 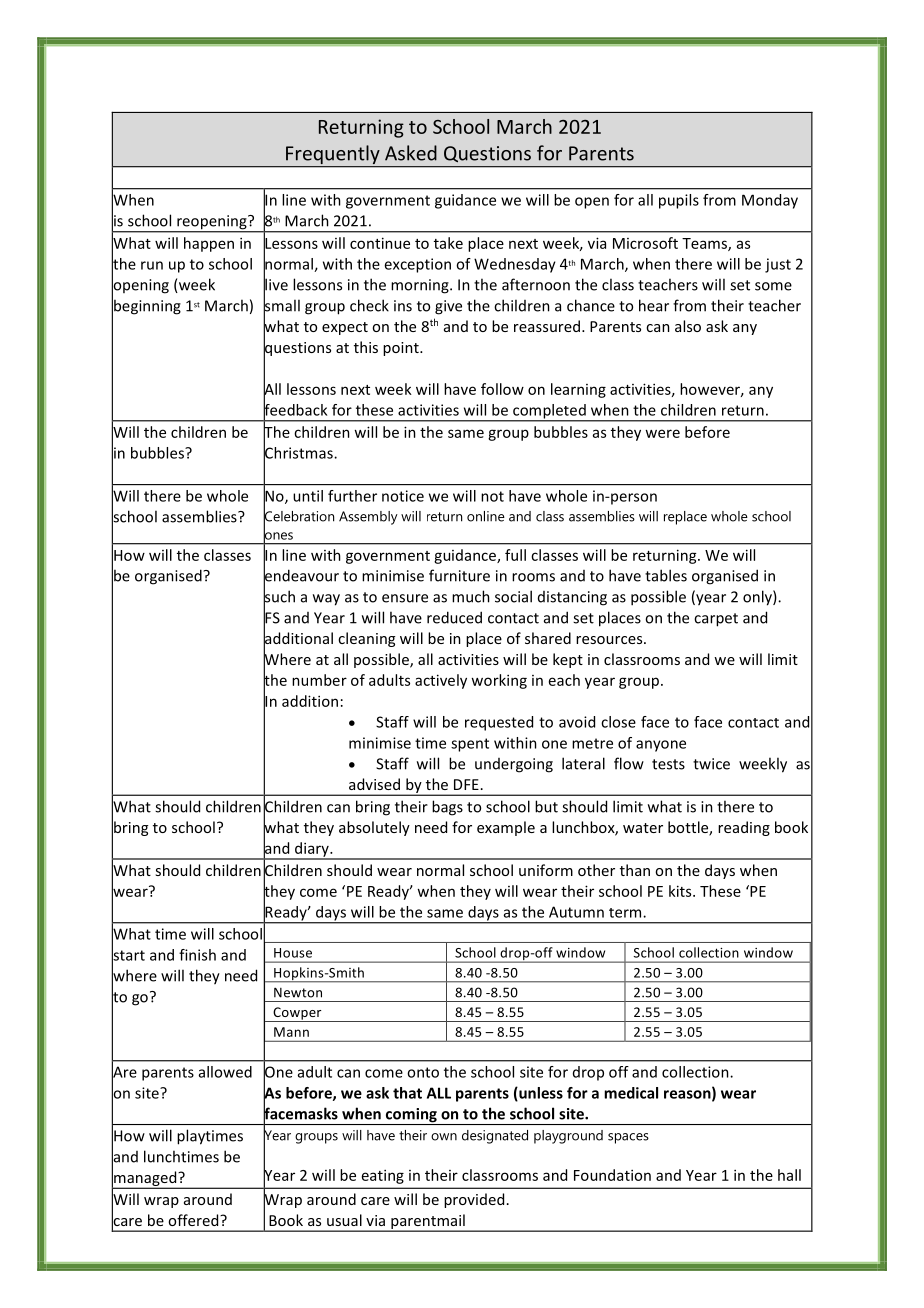 What do you see at coordinates (411, 153) in the document?
I see `Asked` at bounding box center [411, 153].
